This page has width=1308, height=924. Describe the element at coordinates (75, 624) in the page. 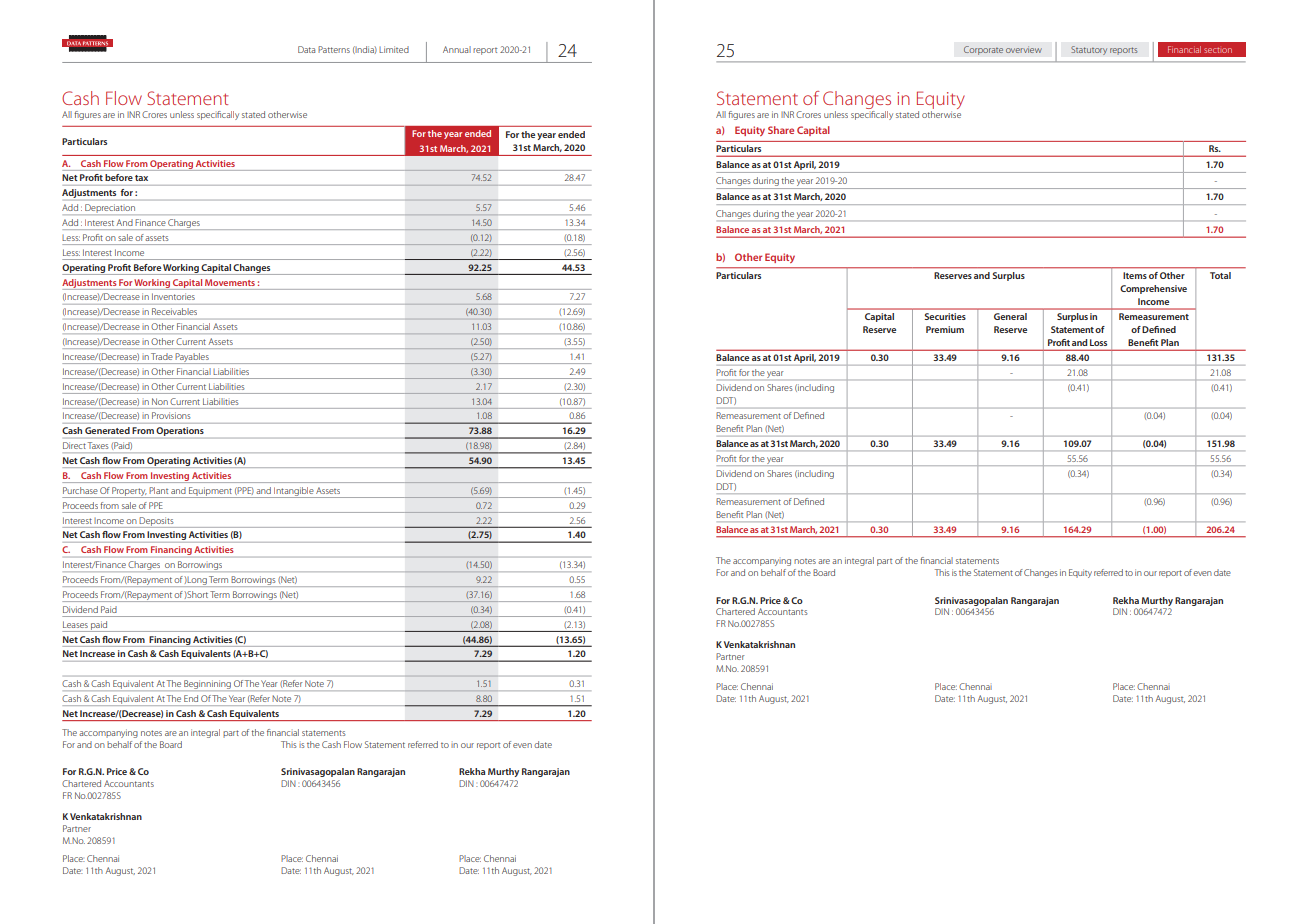

I see `Leases` at that location.
